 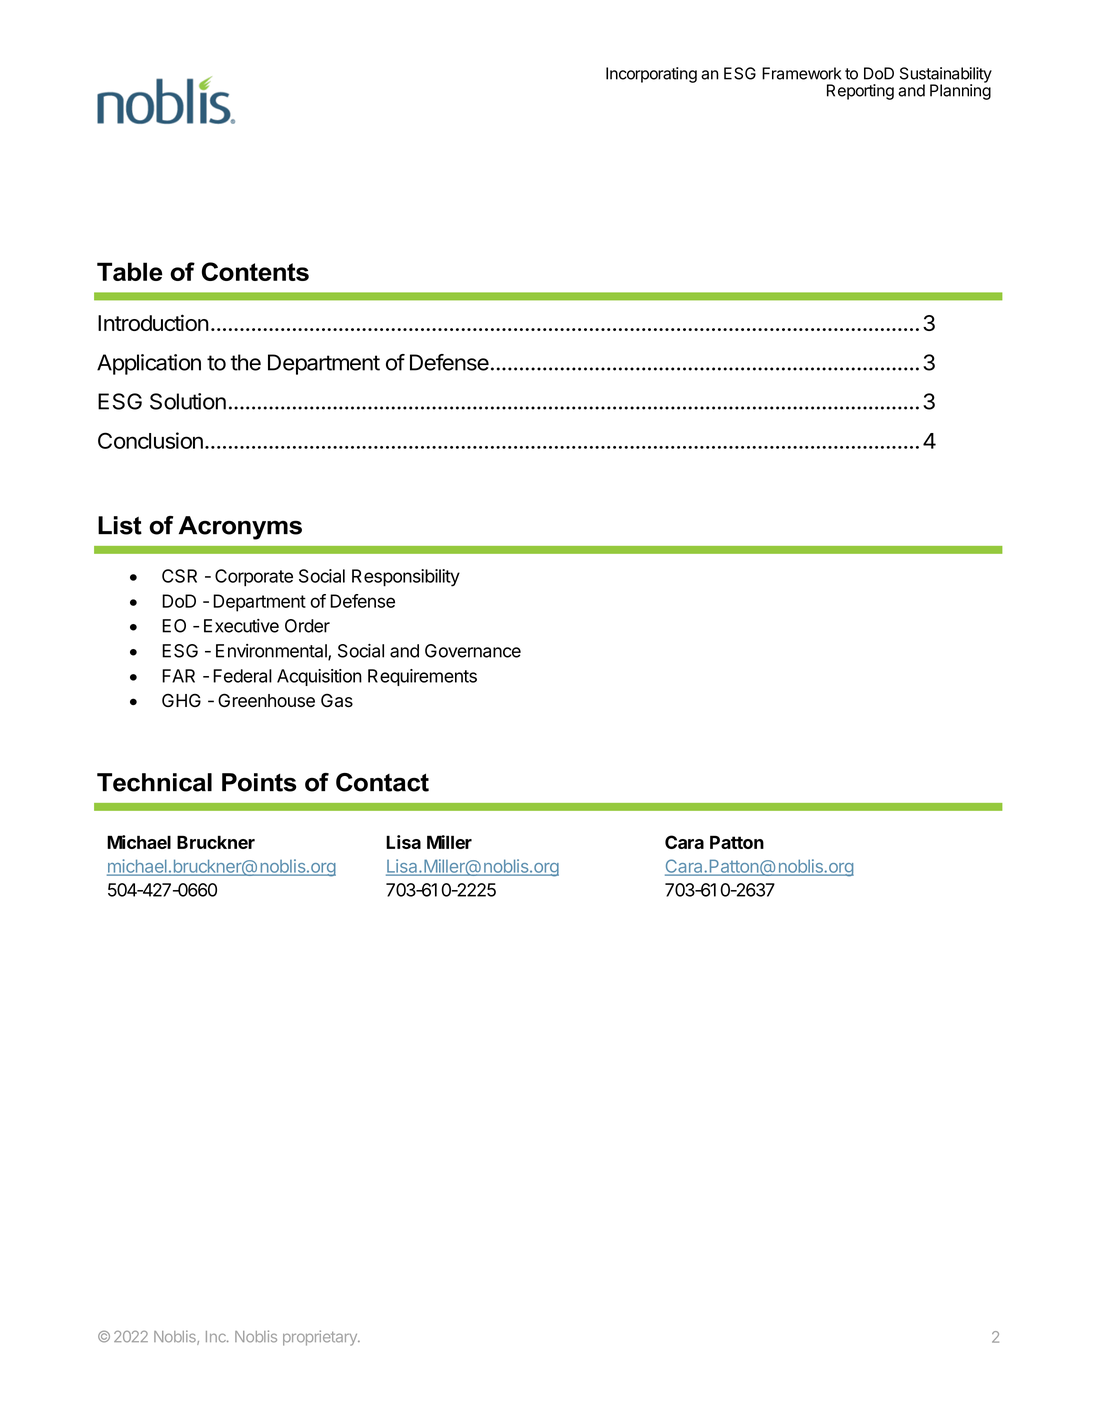 What do you see at coordinates (240, 528) in the screenshot?
I see `Acronyms` at bounding box center [240, 528].
